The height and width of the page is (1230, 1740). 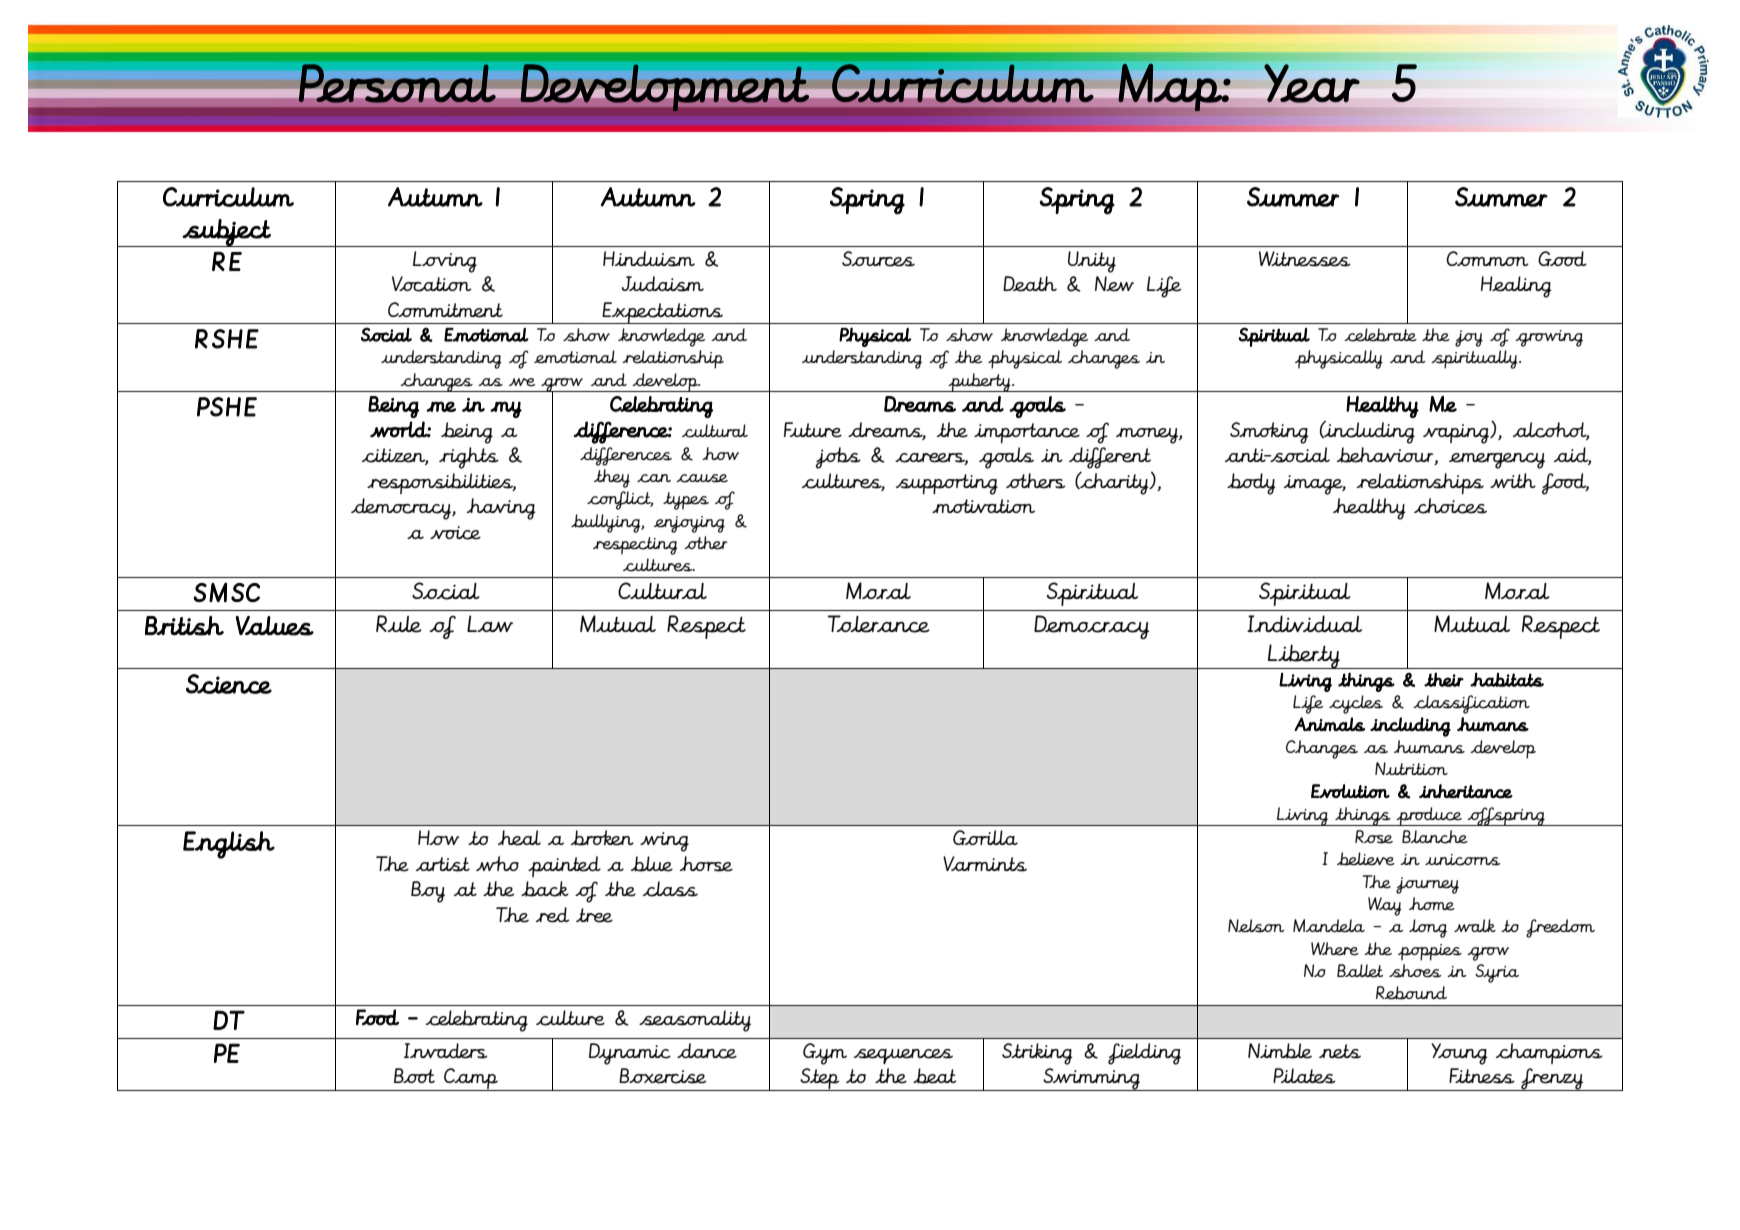 I want to click on Commitment, so click(x=445, y=310).
